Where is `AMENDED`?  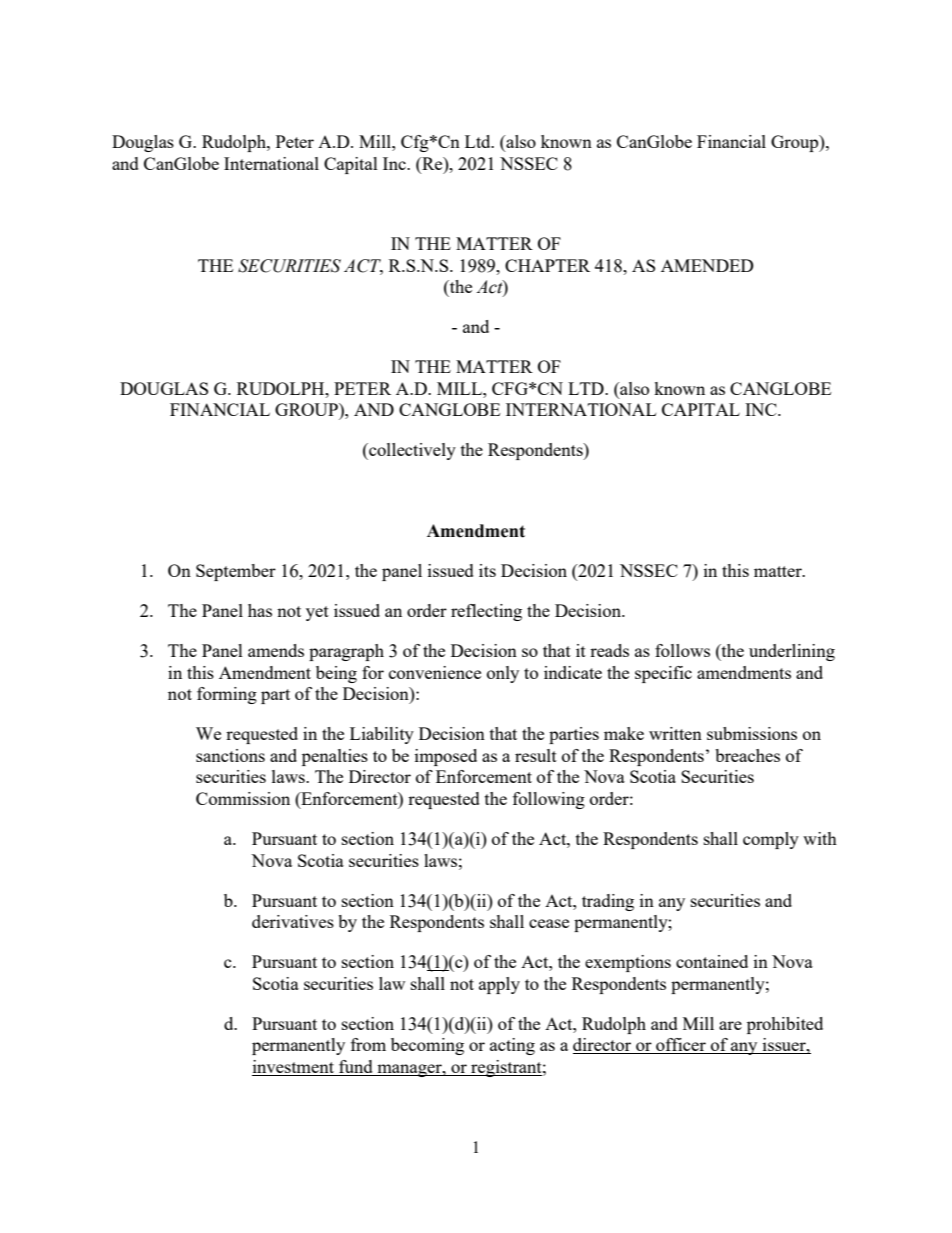
AMENDED is located at coordinates (707, 265).
